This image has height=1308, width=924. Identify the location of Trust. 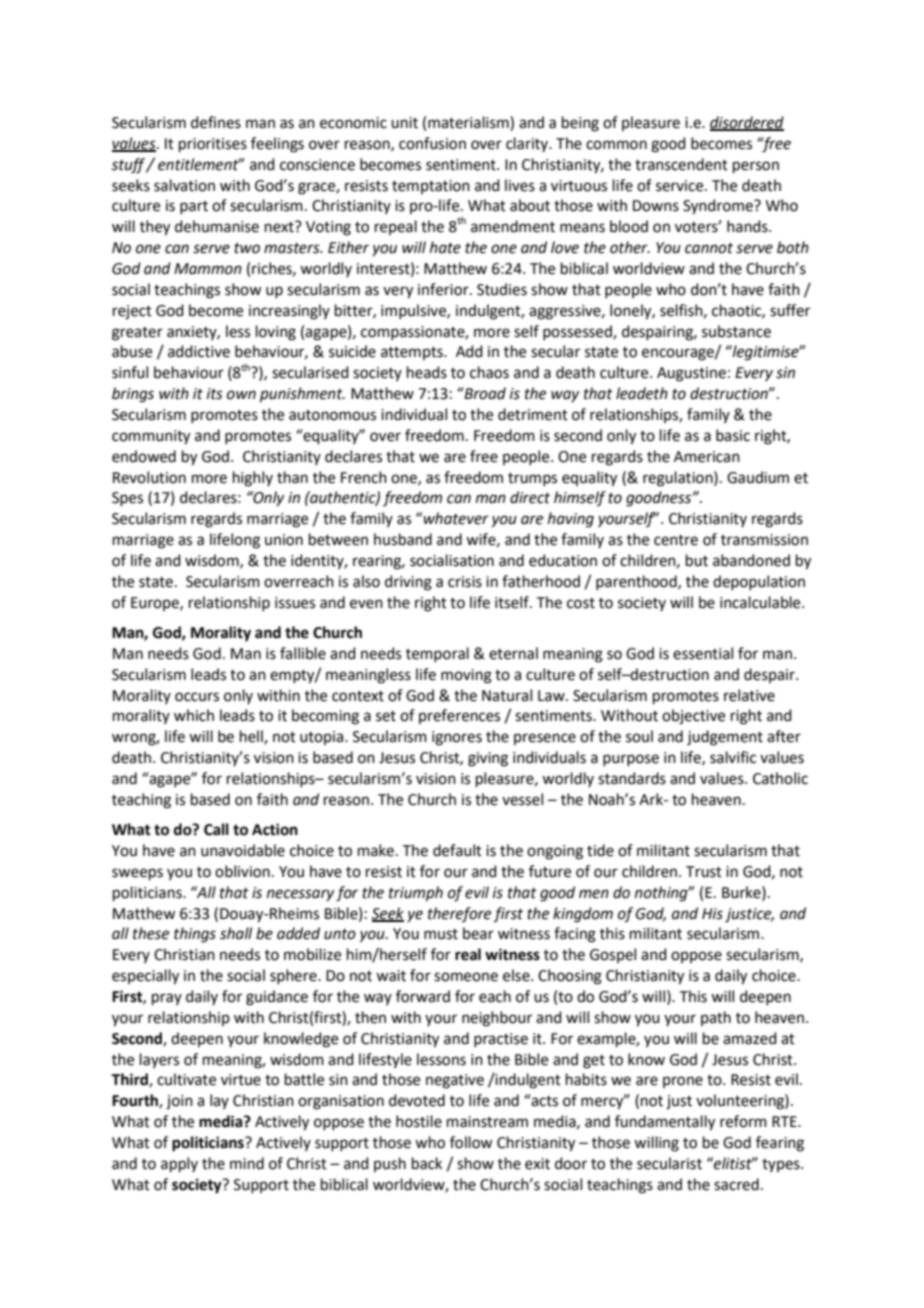
(704, 872).
